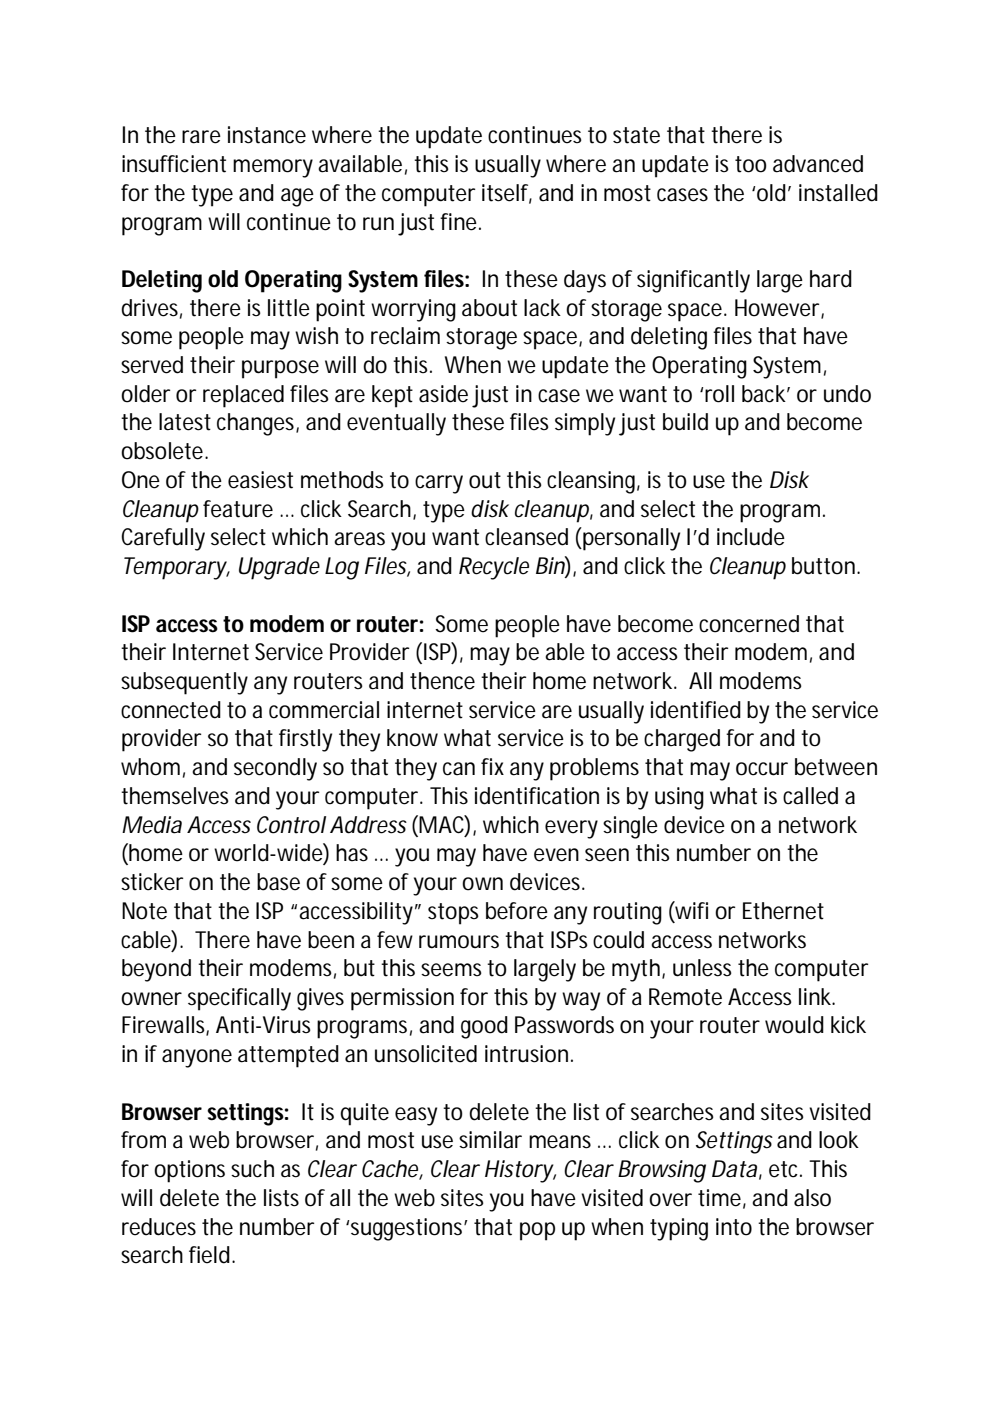  What do you see at coordinates (273, 168) in the screenshot?
I see `memory` at bounding box center [273, 168].
